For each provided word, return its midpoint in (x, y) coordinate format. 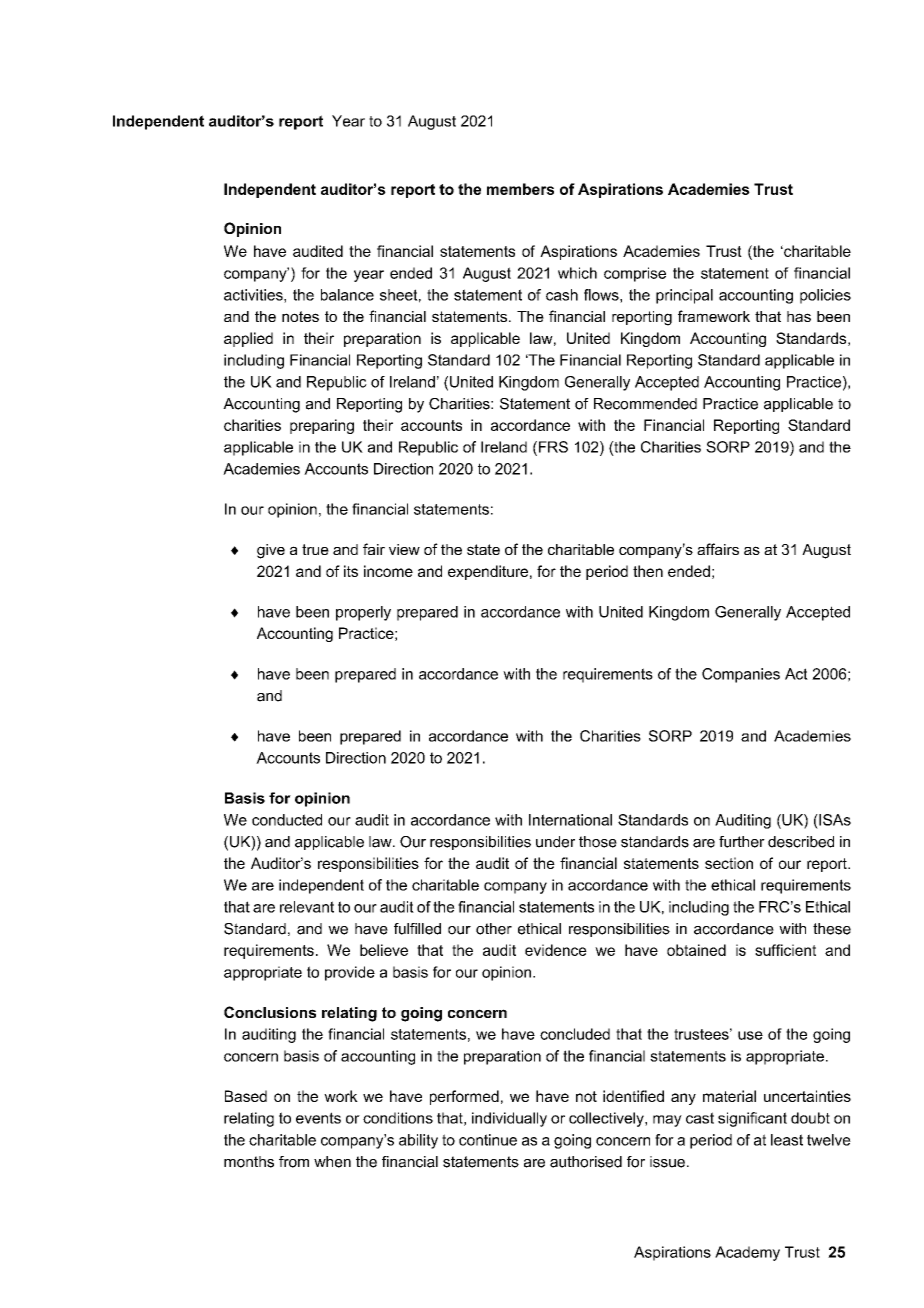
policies (825, 296)
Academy (747, 1253)
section (729, 863)
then (648, 571)
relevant (307, 907)
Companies (741, 675)
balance (347, 295)
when (332, 1162)
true (315, 549)
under (555, 842)
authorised (586, 1162)
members (520, 189)
